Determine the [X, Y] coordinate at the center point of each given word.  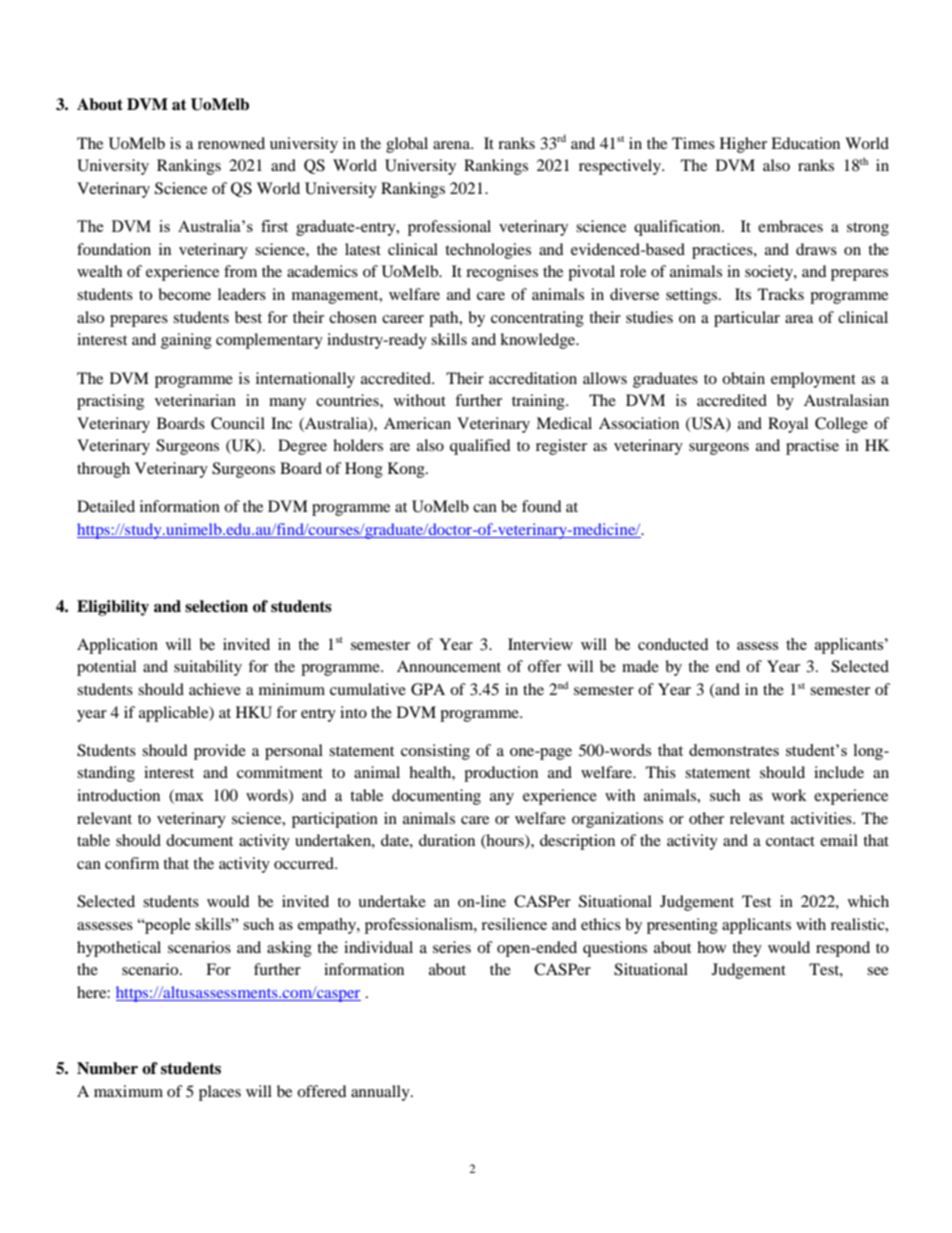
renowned [231, 143]
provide [220, 752]
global [407, 145]
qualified [480, 447]
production [501, 774]
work [789, 795]
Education [805, 143]
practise [812, 447]
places [220, 1093]
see [877, 971]
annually [381, 1093]
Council [238, 423]
